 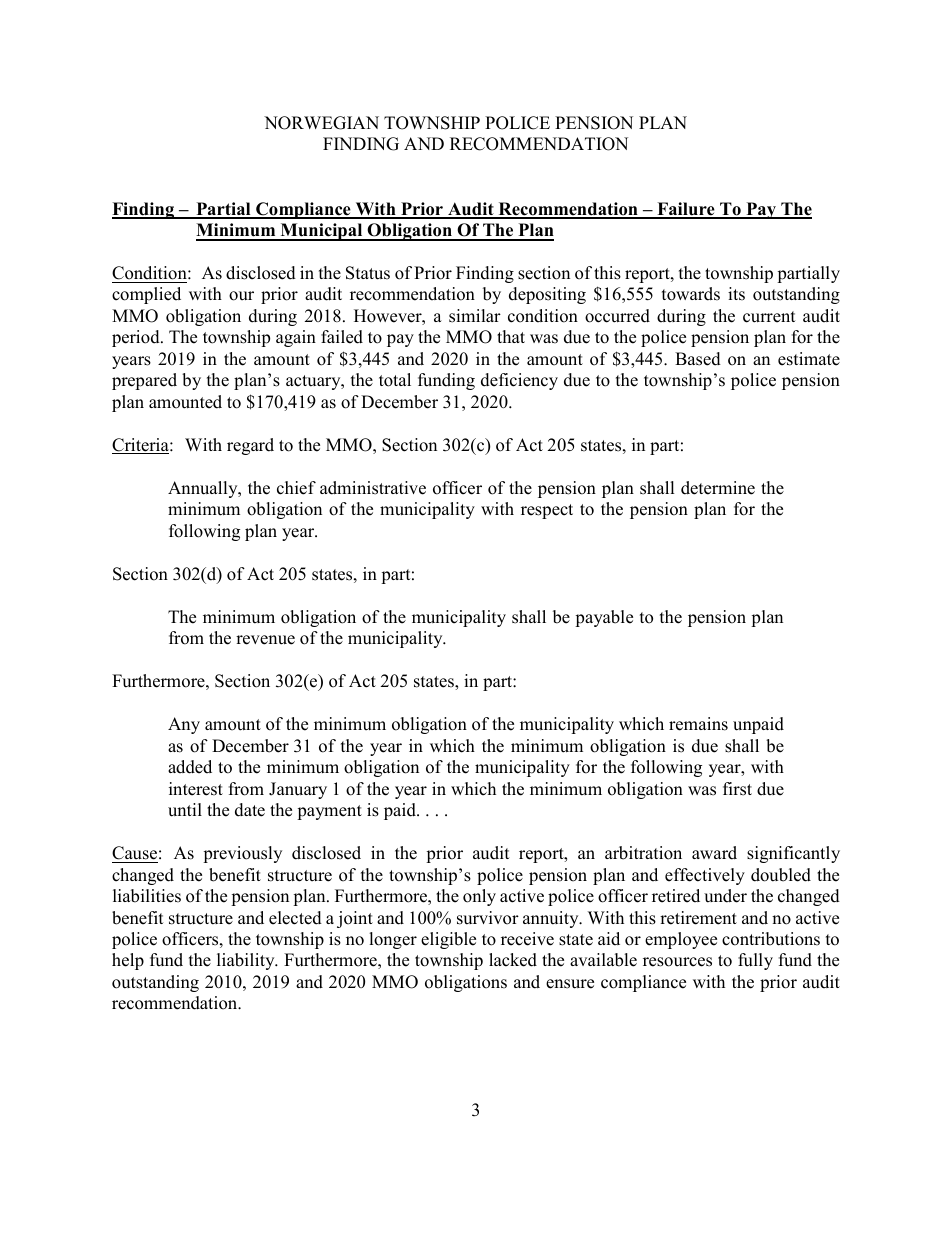 I want to click on regard, so click(x=250, y=446).
